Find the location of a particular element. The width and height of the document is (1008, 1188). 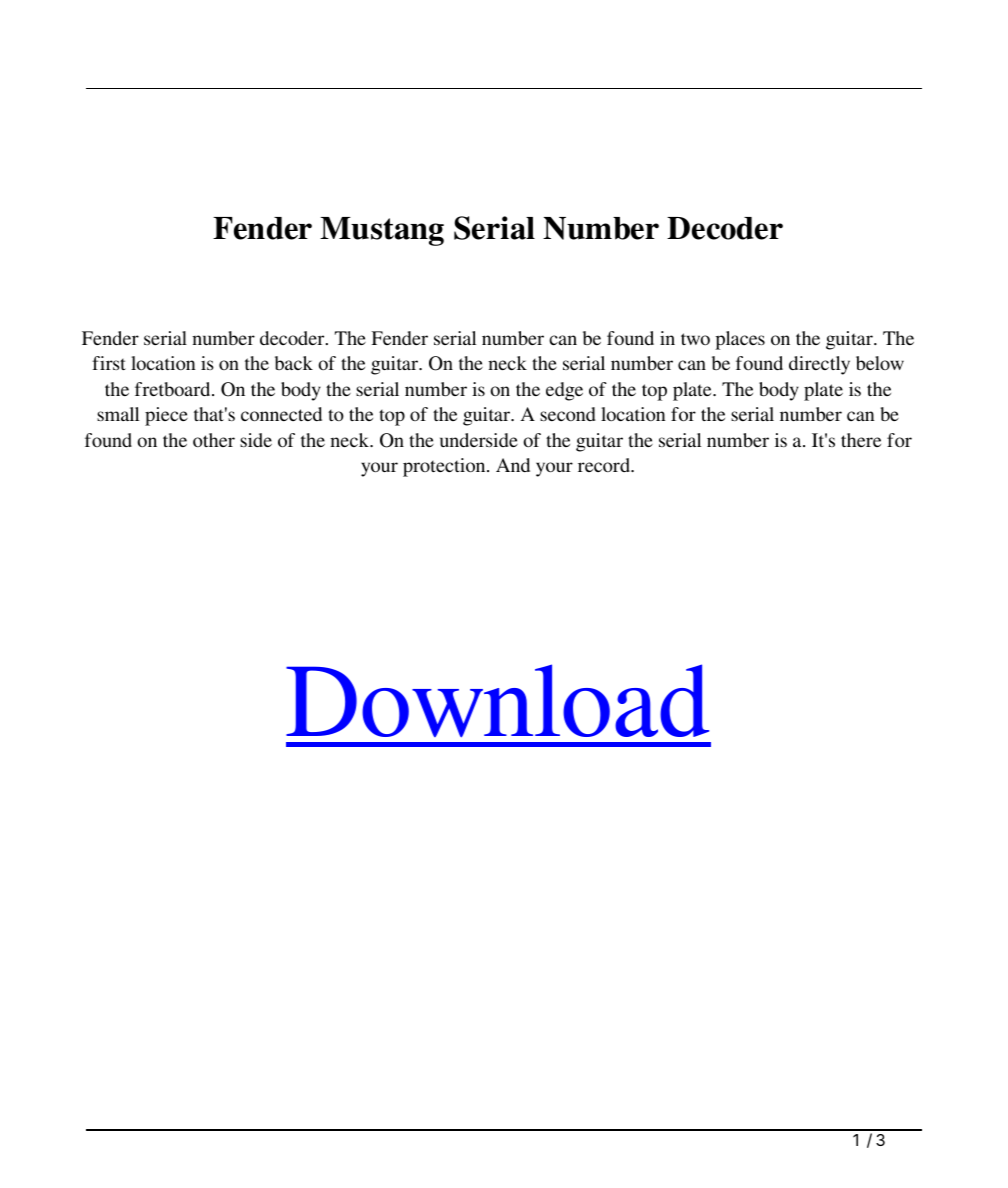

places is located at coordinates (740, 340).
